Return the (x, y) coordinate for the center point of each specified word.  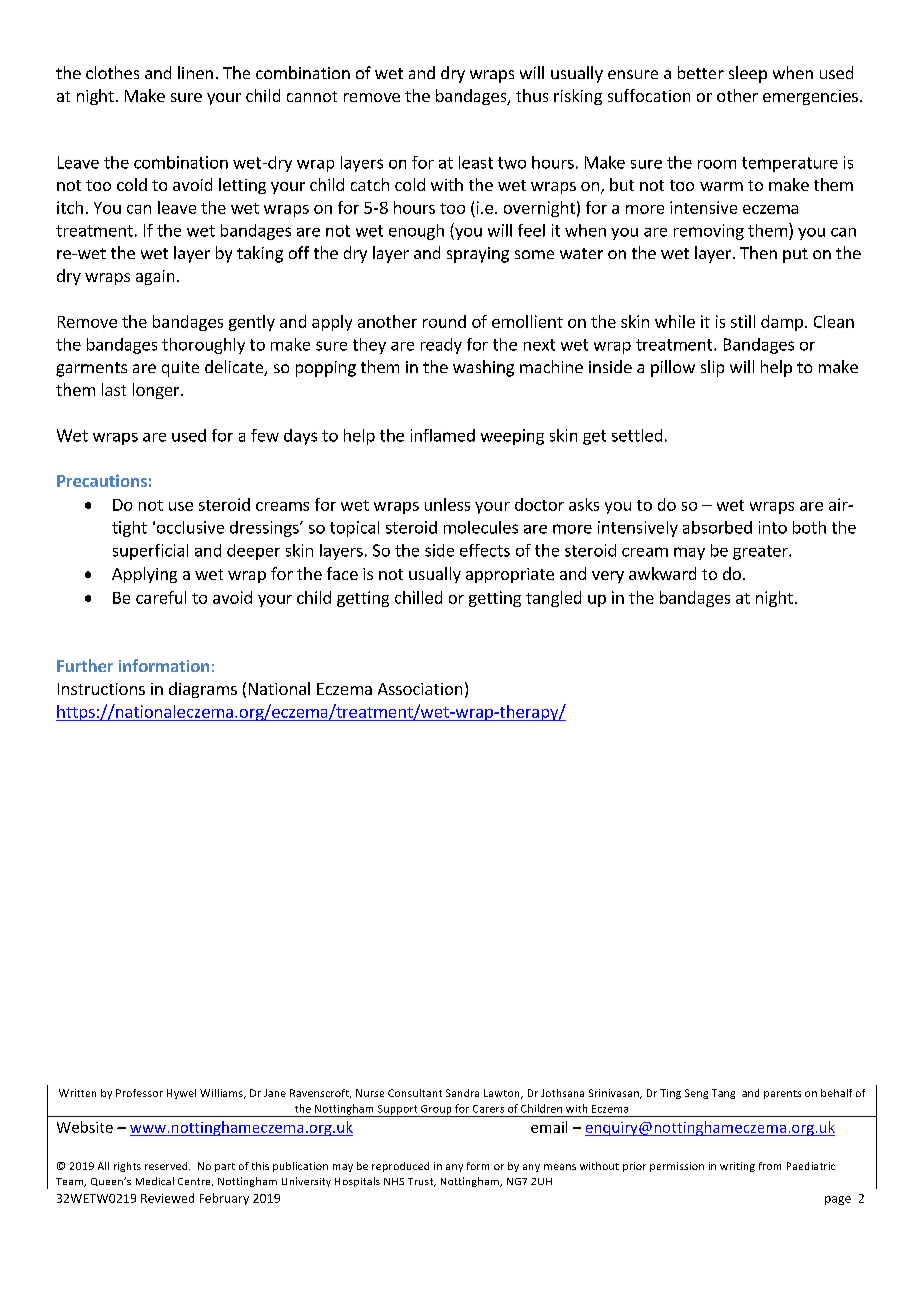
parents (782, 1094)
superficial (150, 552)
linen (195, 72)
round (444, 321)
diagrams (203, 690)
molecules (481, 527)
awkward (662, 573)
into (773, 527)
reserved (167, 1166)
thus (532, 95)
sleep (748, 74)
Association (420, 689)
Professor (139, 1093)
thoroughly (203, 346)
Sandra (462, 1093)
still (743, 321)
